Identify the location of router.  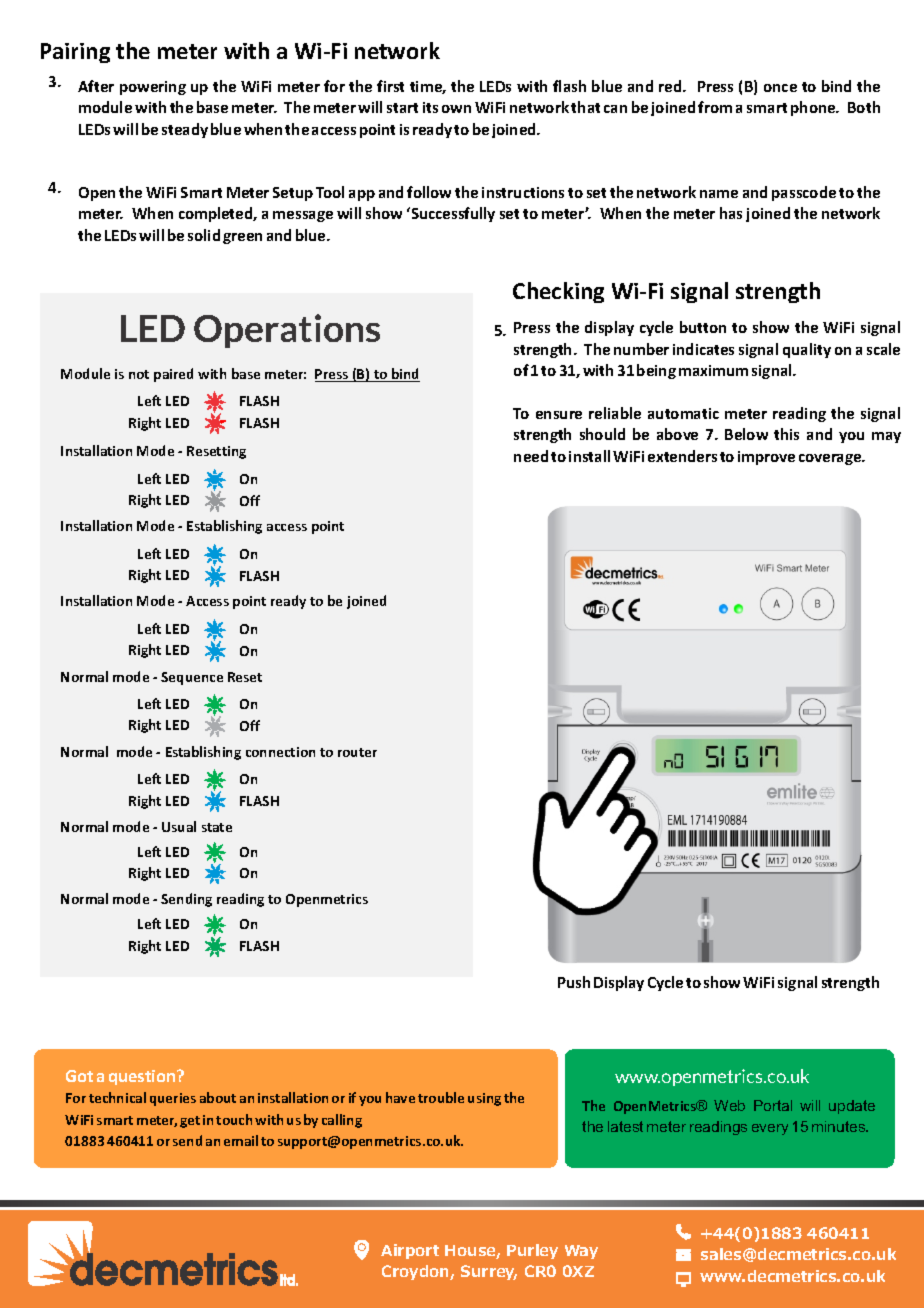
(357, 752).
